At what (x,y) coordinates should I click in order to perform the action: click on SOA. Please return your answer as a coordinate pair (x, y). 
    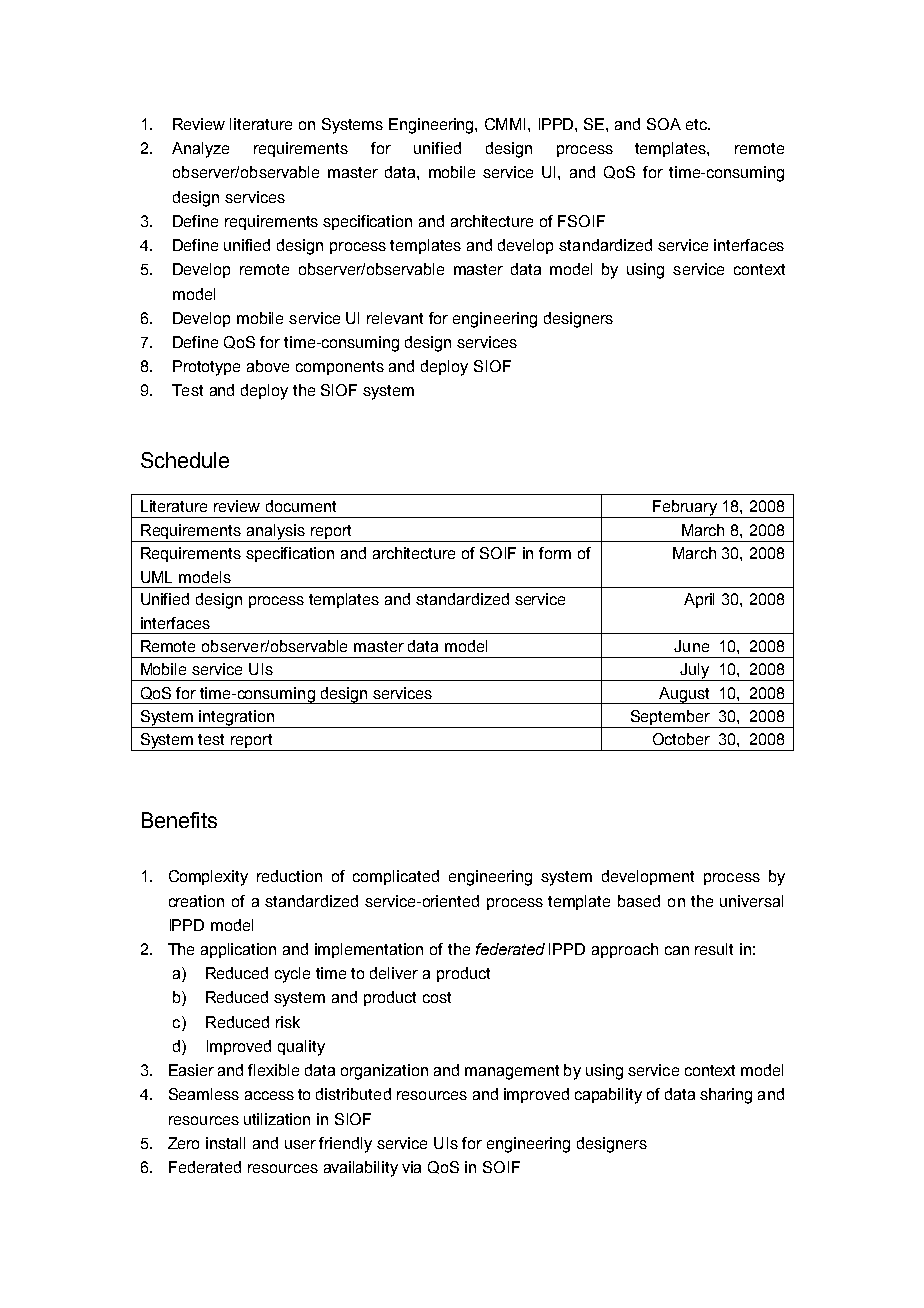
    Looking at the image, I should click on (664, 124).
